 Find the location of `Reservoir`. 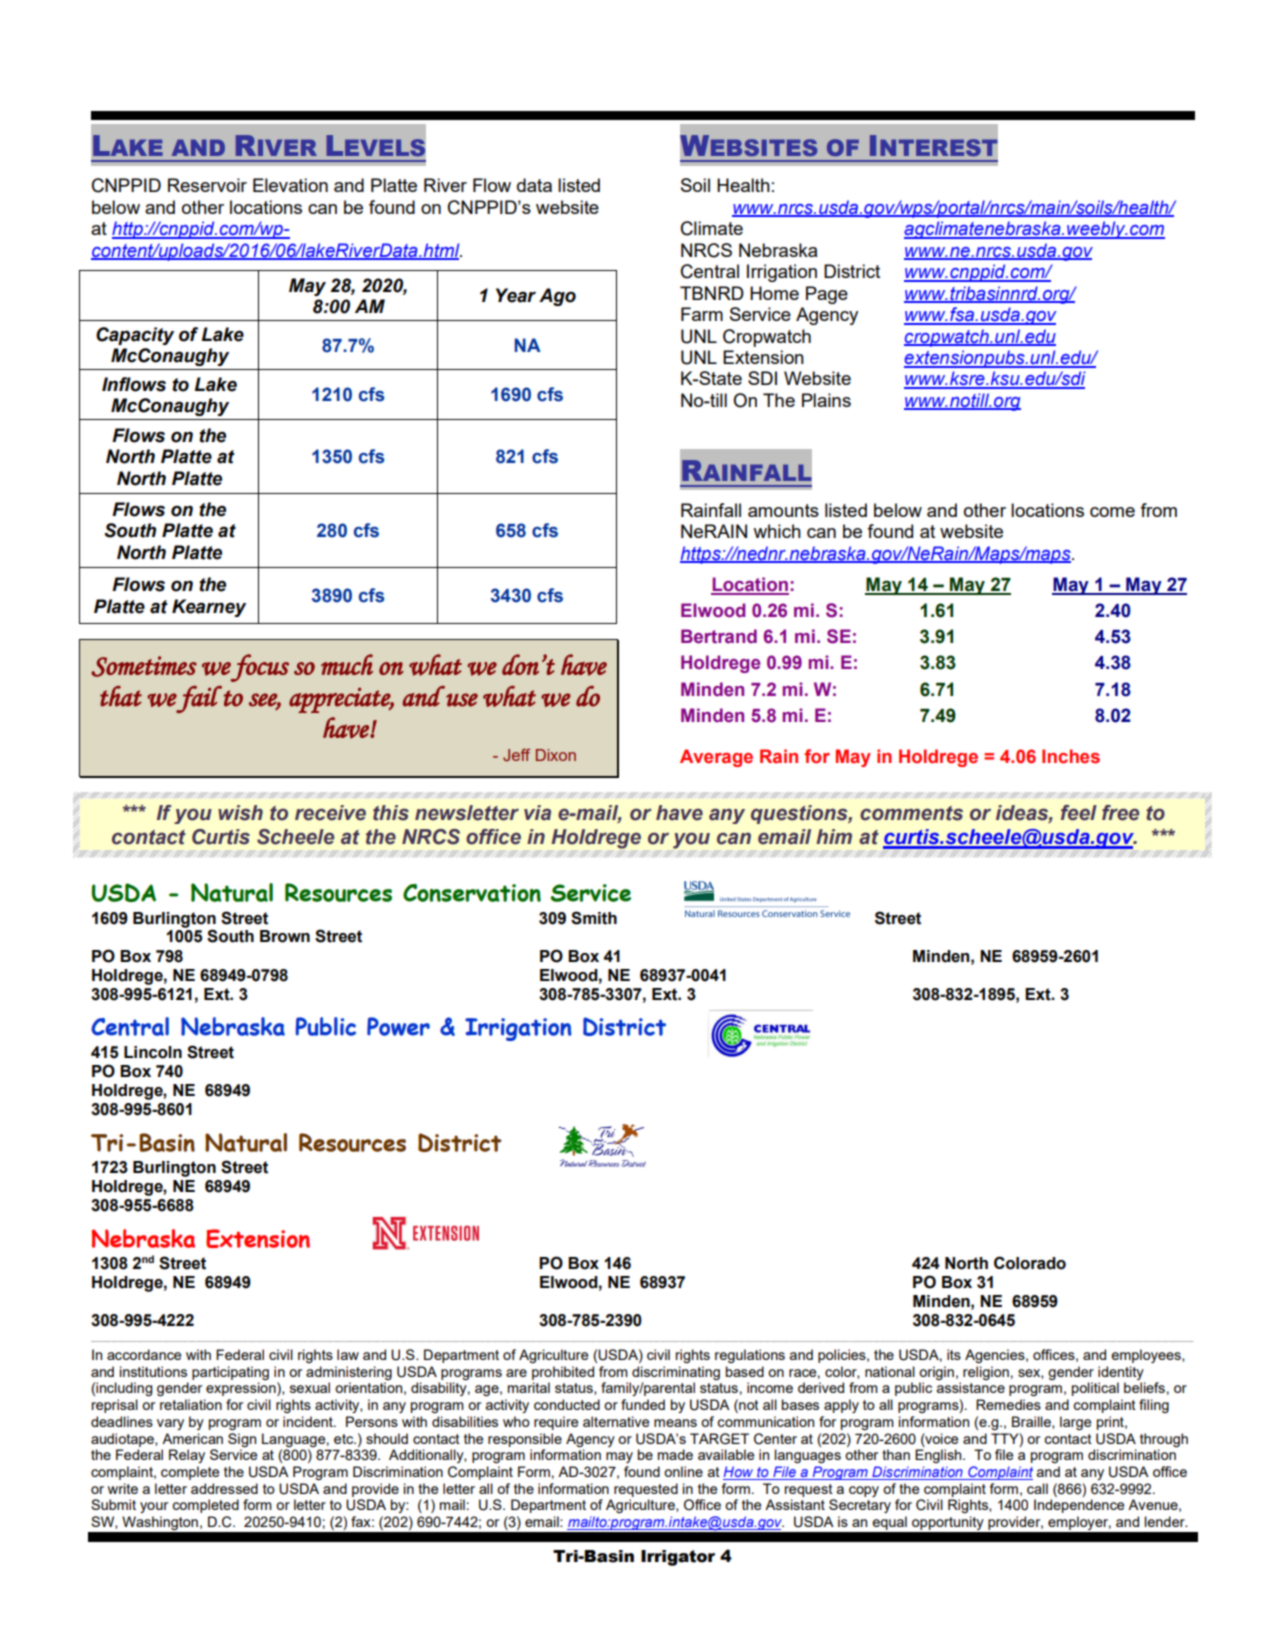

Reservoir is located at coordinates (207, 185).
